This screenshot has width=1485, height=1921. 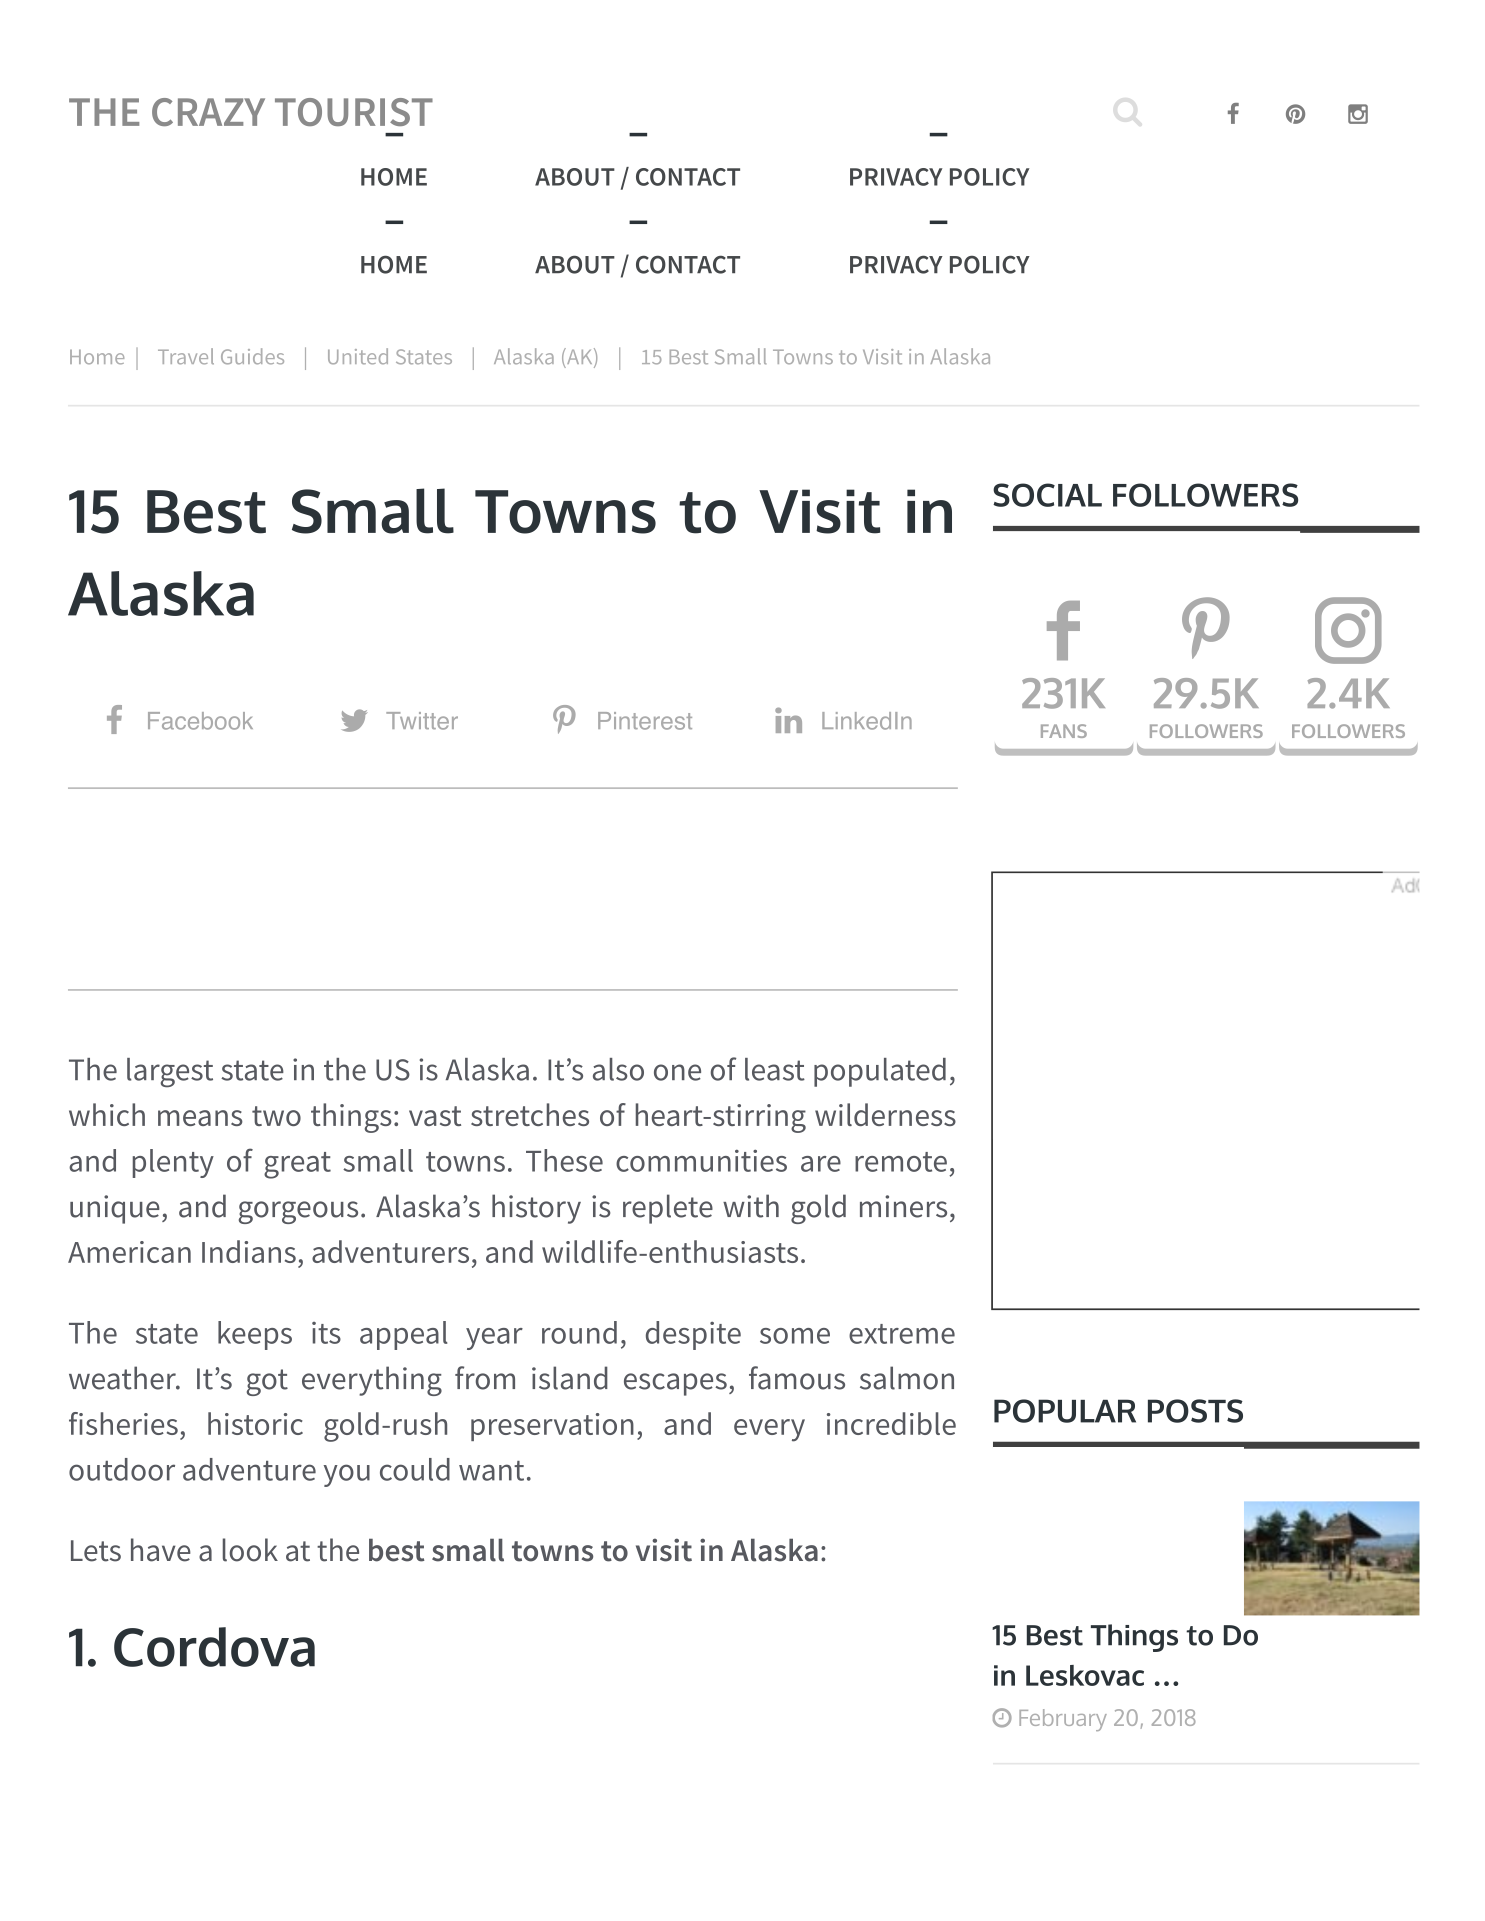 What do you see at coordinates (693, 1335) in the screenshot?
I see `despite` at bounding box center [693, 1335].
